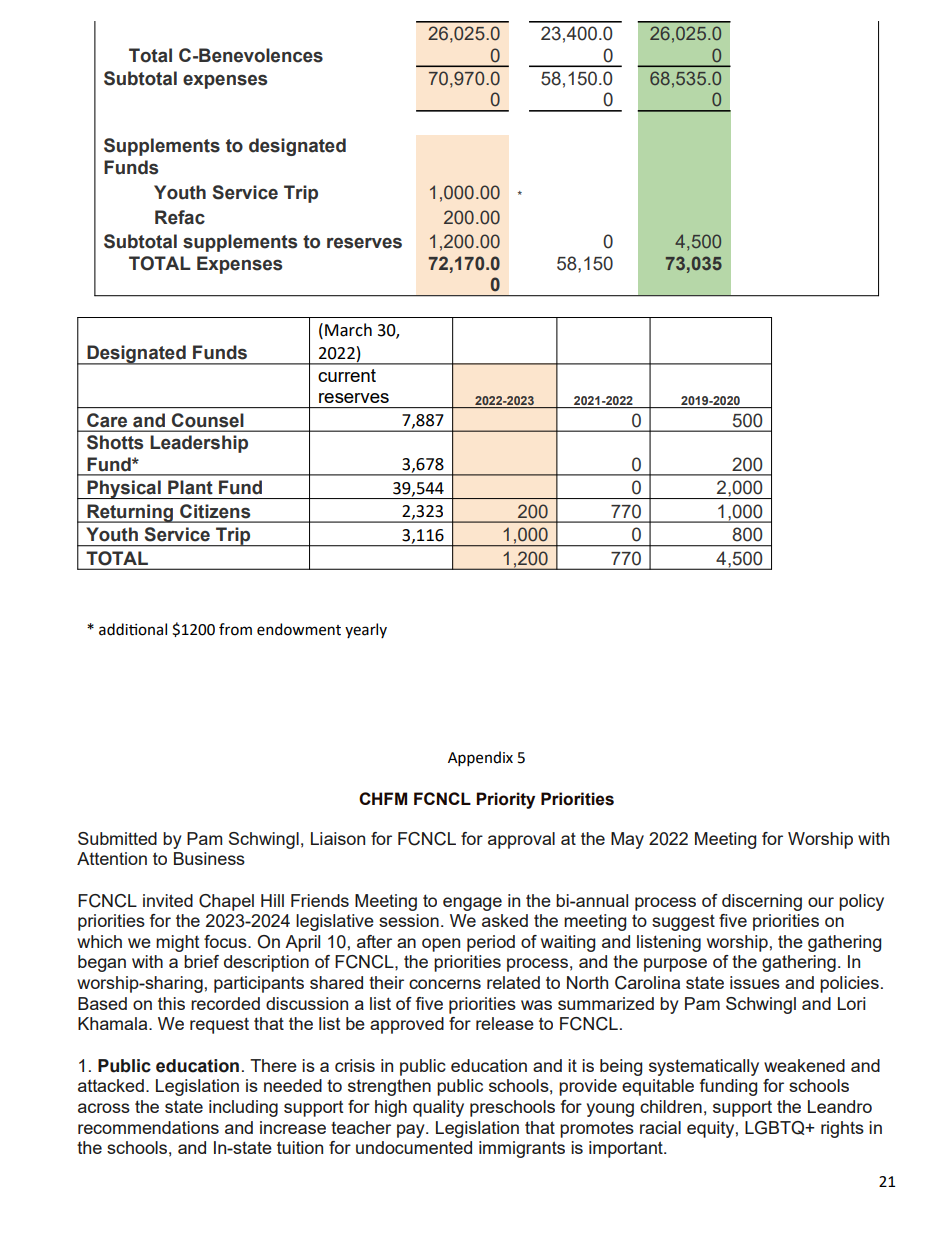 The image size is (952, 1233). What do you see at coordinates (480, 758) in the image?
I see `Appendix` at bounding box center [480, 758].
